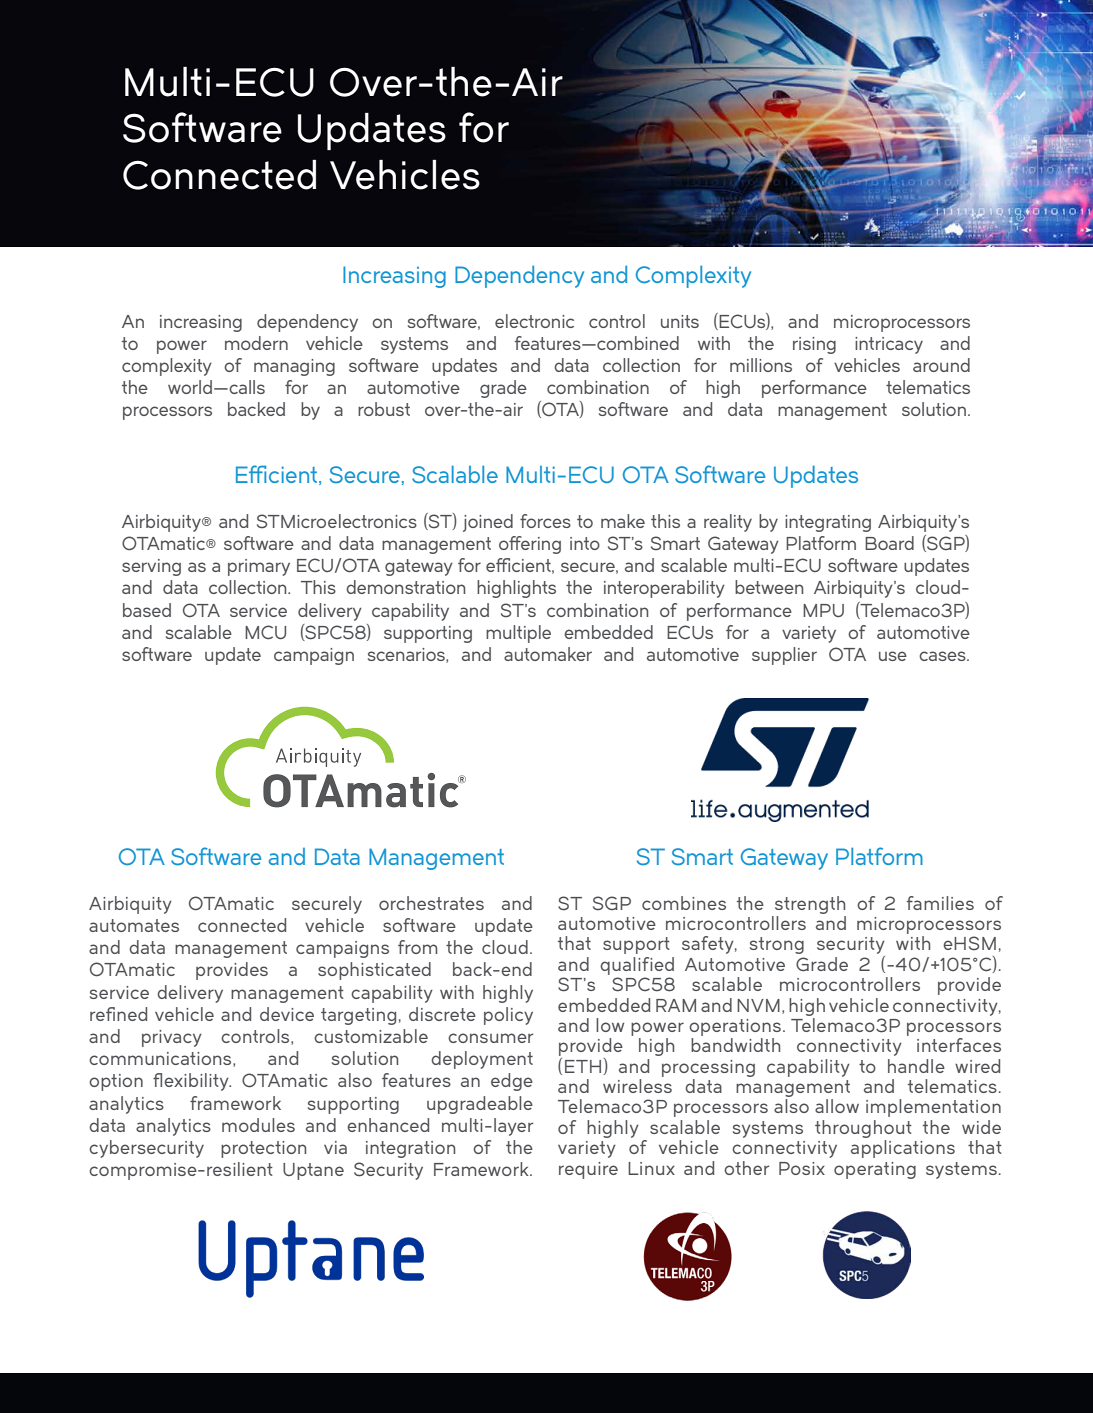  What do you see at coordinates (893, 656) in the screenshot?
I see `use` at bounding box center [893, 656].
